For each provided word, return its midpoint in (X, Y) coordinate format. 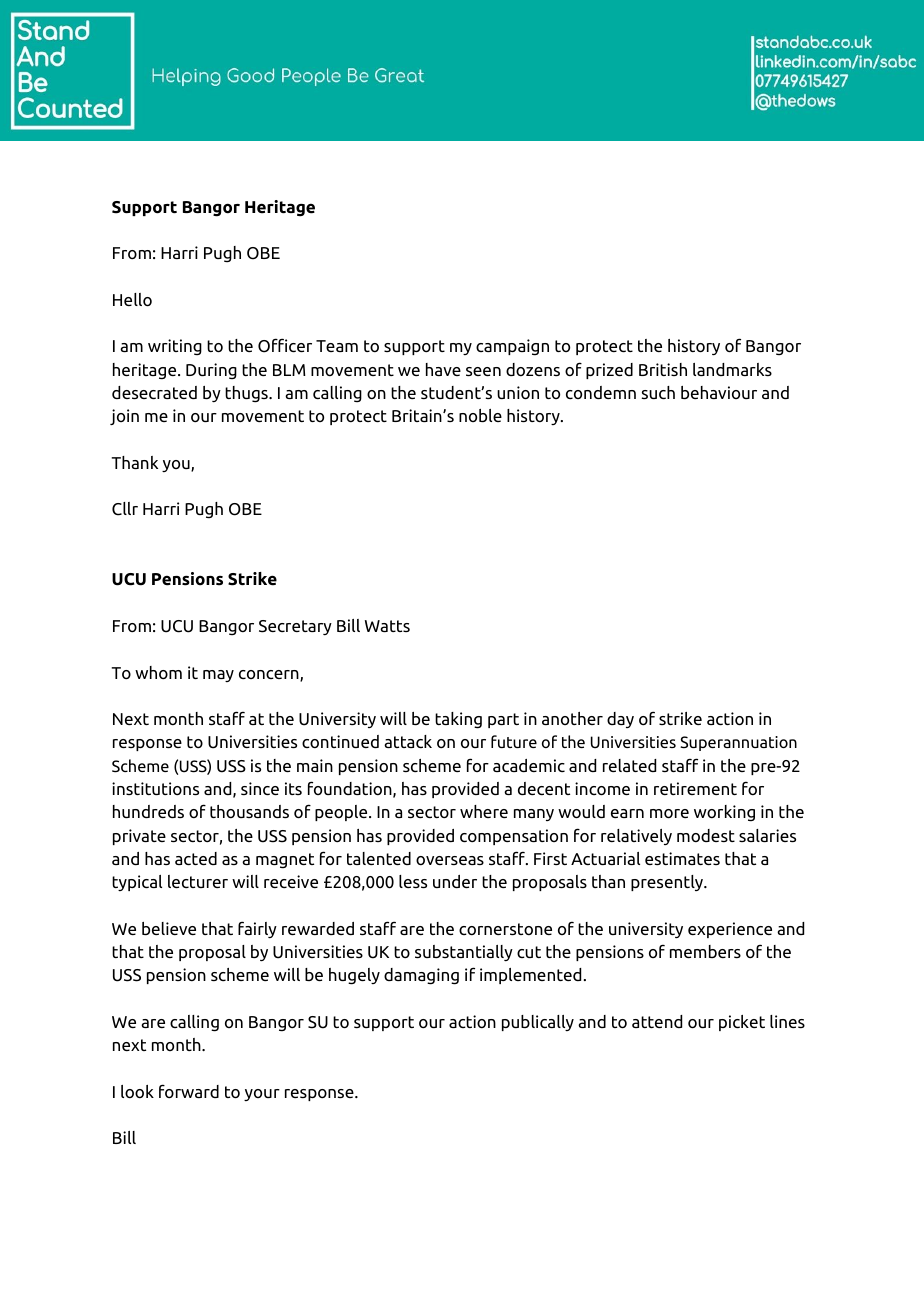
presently (668, 883)
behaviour (719, 392)
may (218, 676)
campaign (512, 347)
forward (189, 1091)
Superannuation (738, 743)
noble (480, 415)
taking (458, 720)
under (455, 881)
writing (175, 347)
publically (538, 1023)
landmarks (732, 369)
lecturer (198, 881)
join (124, 417)
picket (742, 1023)
